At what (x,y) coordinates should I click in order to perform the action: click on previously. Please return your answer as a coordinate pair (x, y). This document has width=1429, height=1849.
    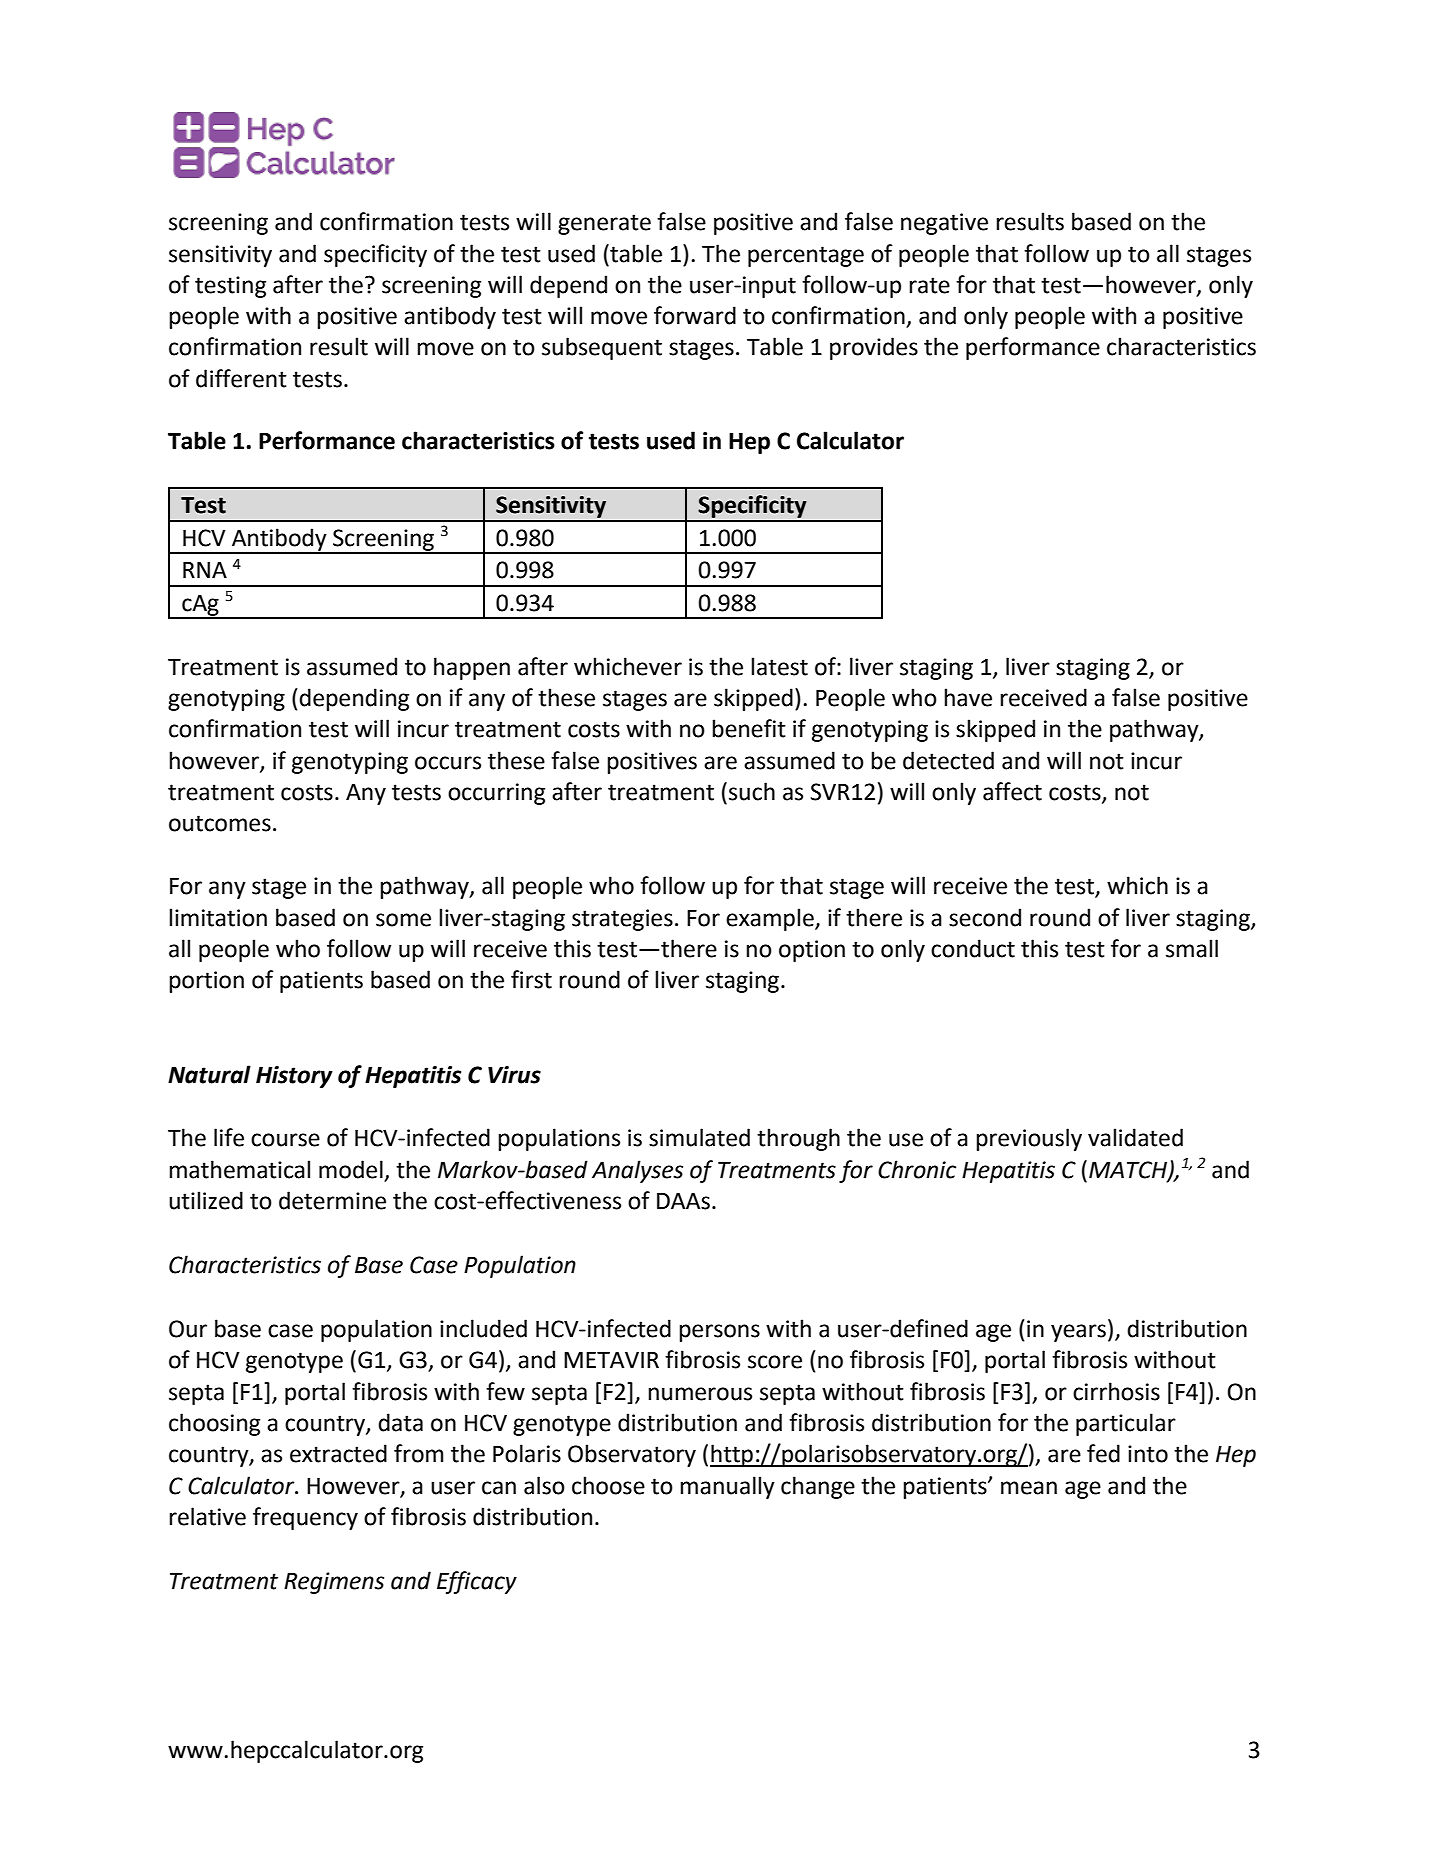
    Looking at the image, I should click on (1029, 1139).
